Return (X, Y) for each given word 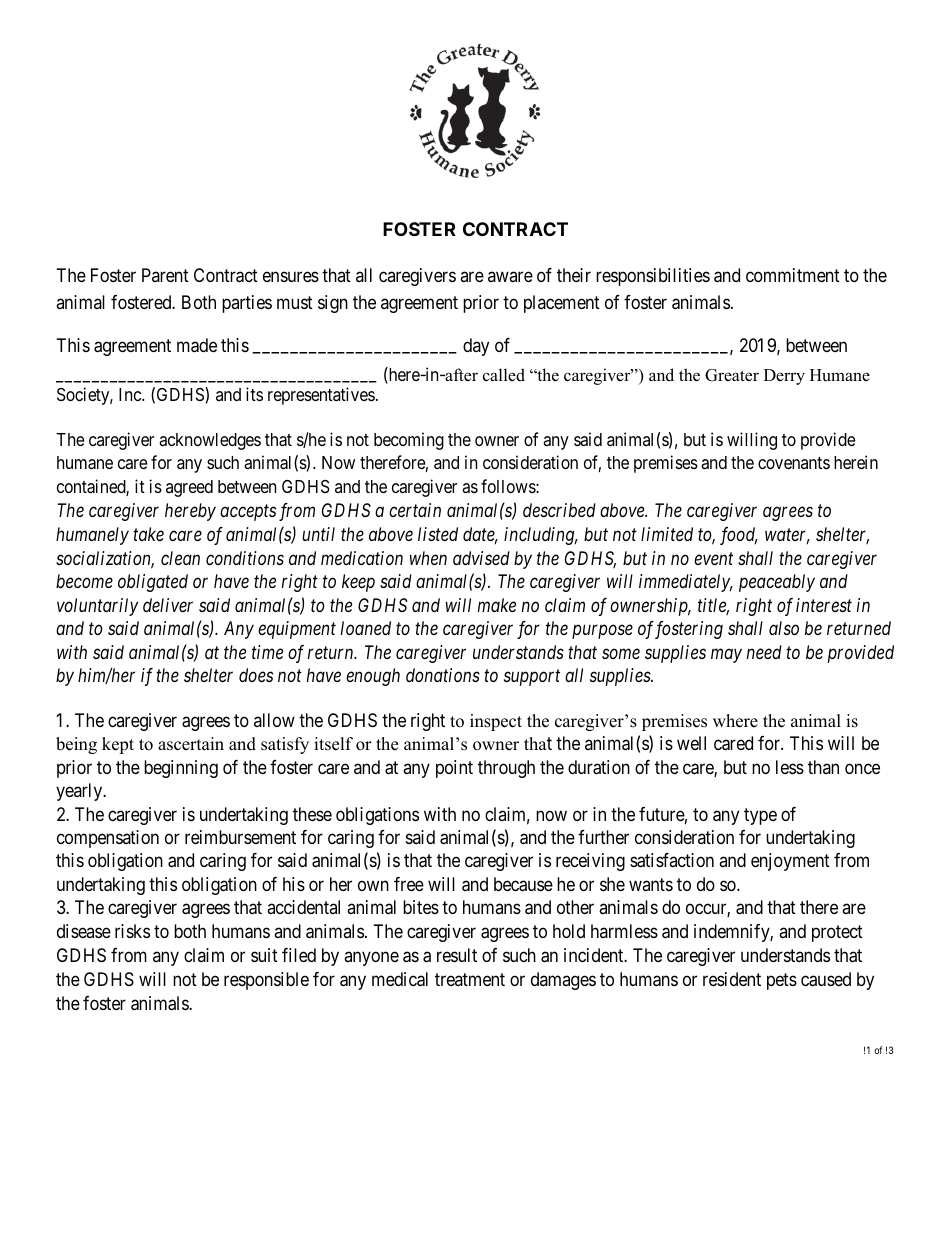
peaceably (777, 583)
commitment (793, 275)
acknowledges (210, 441)
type (760, 816)
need (764, 652)
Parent (165, 275)
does (256, 675)
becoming (409, 441)
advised (481, 558)
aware (510, 277)
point (454, 769)
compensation (108, 839)
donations (443, 675)
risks (132, 931)
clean (180, 558)
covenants (794, 463)
